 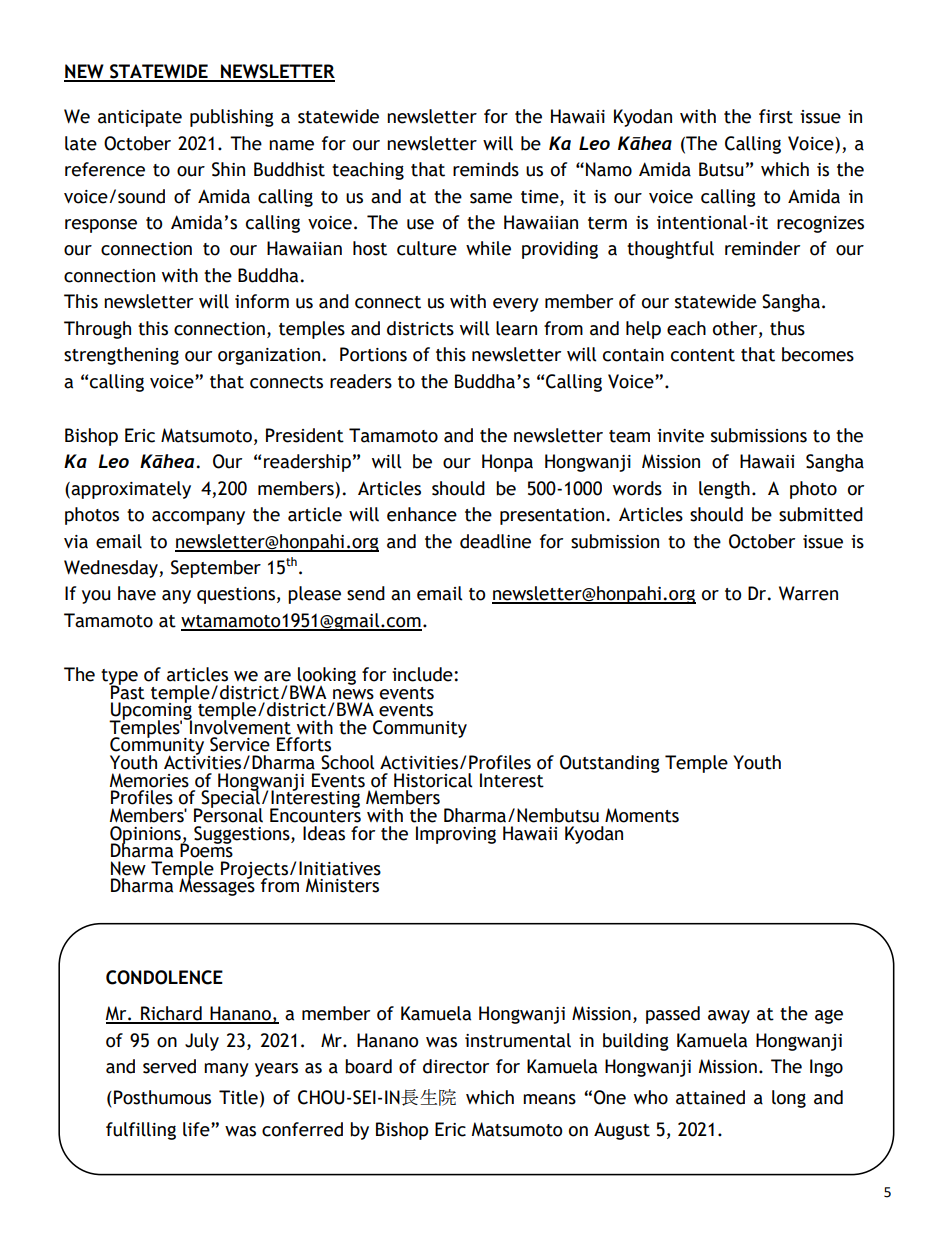 What do you see at coordinates (456, 1066) in the document?
I see `director` at bounding box center [456, 1066].
